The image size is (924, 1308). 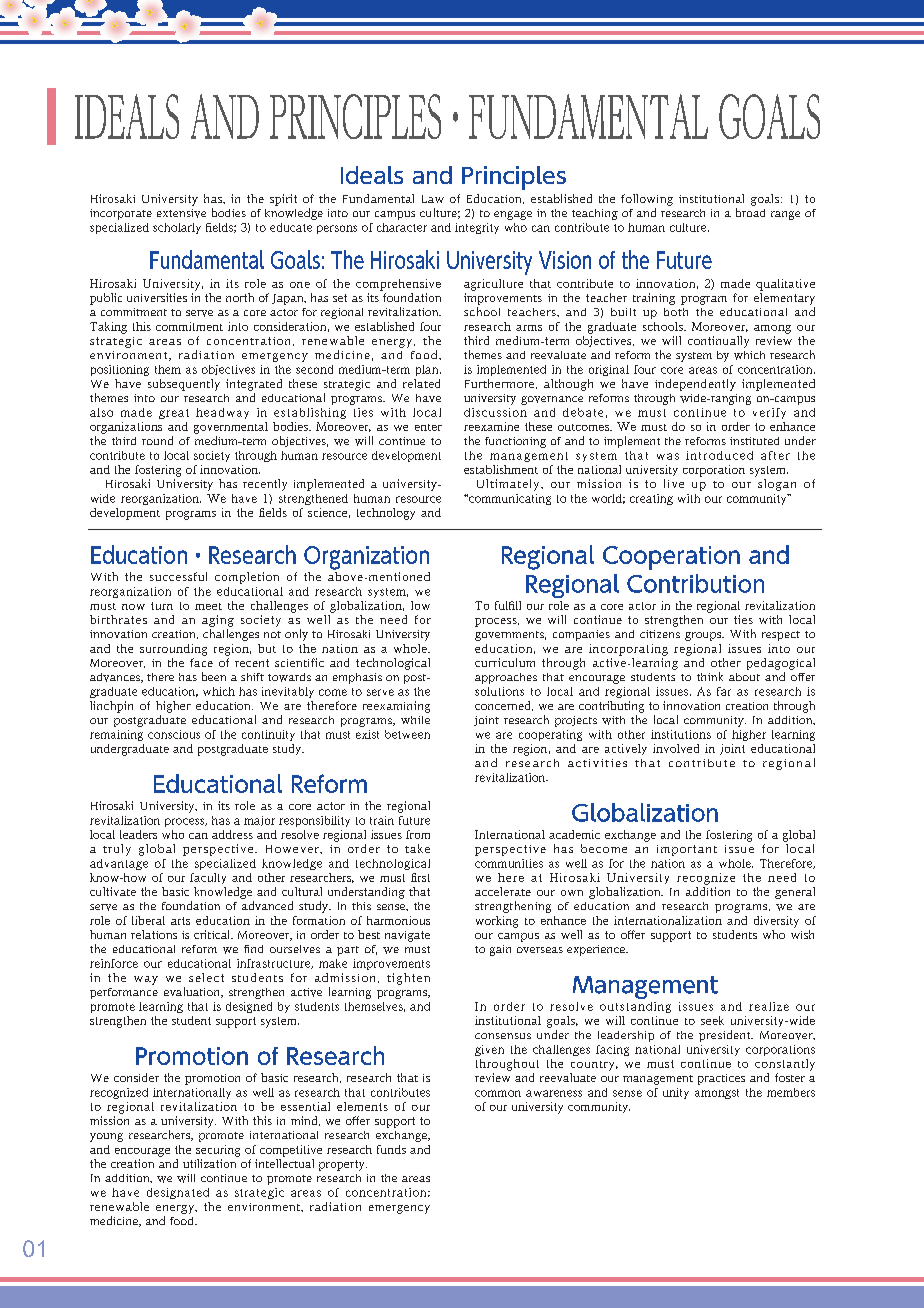 What do you see at coordinates (750, 212) in the screenshot?
I see `broad` at bounding box center [750, 212].
